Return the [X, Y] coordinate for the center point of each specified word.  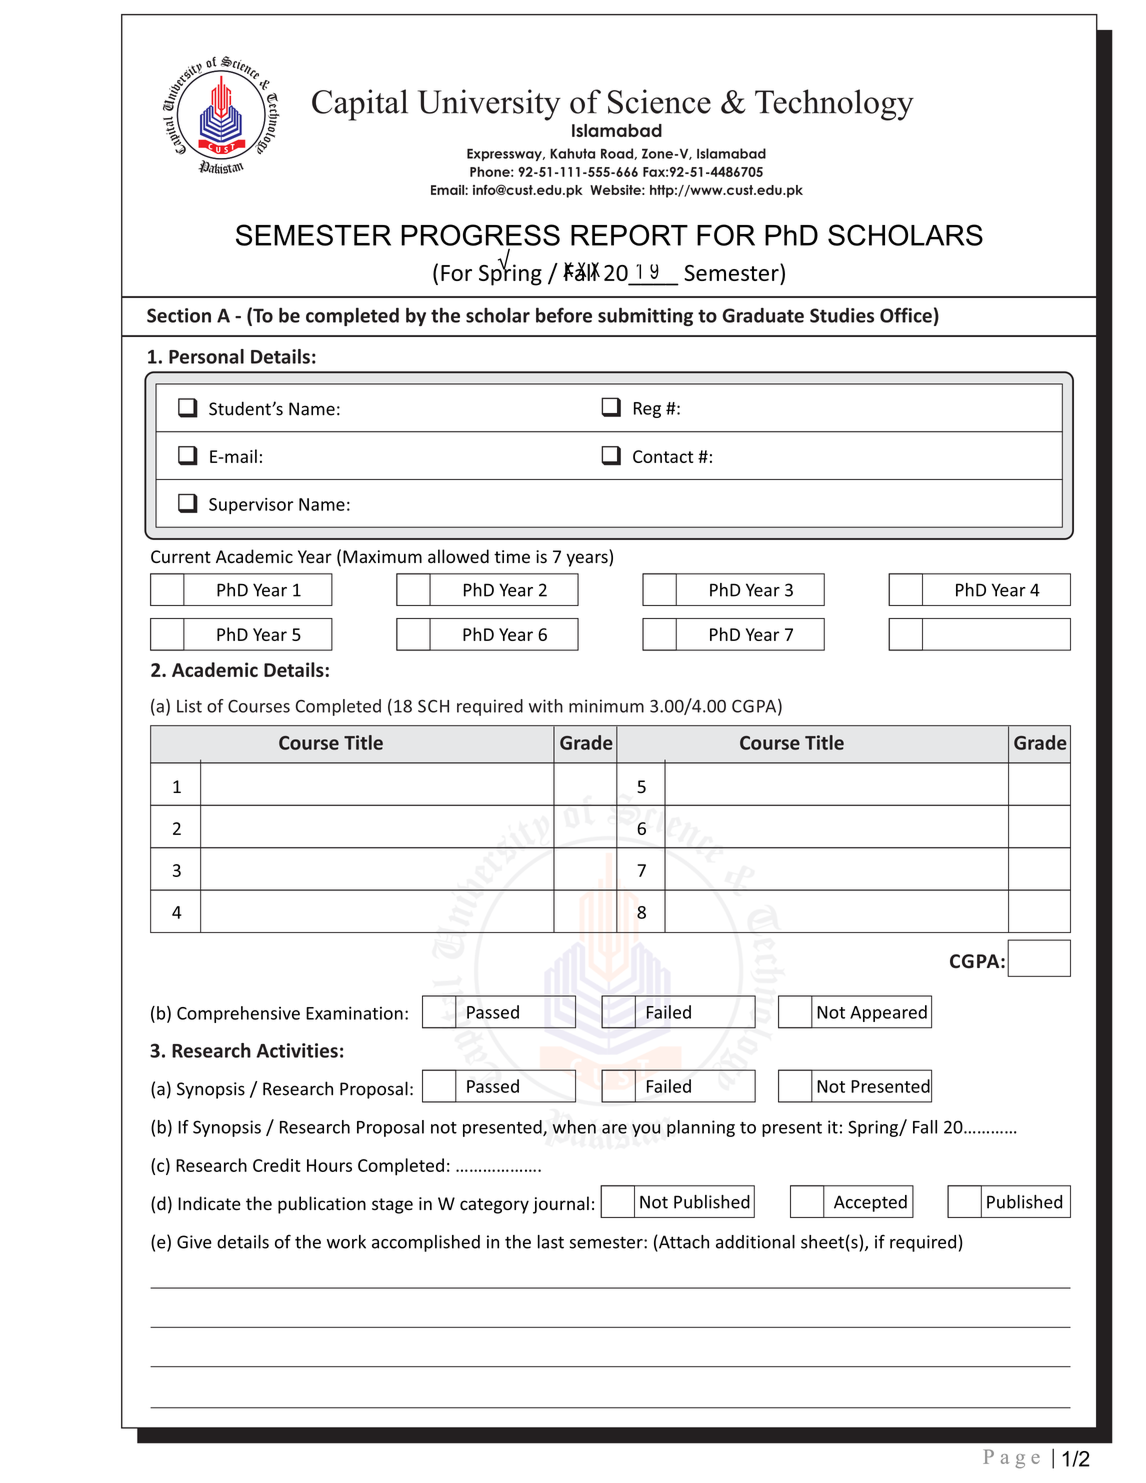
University [489, 105]
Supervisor [251, 506]
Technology [834, 105]
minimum [606, 706]
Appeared [888, 1013]
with [546, 706]
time [512, 557]
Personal [206, 356]
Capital [360, 105]
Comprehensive [238, 1014]
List [189, 706]
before [564, 315]
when [574, 1127]
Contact [663, 456]
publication [322, 1205]
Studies [842, 315]
